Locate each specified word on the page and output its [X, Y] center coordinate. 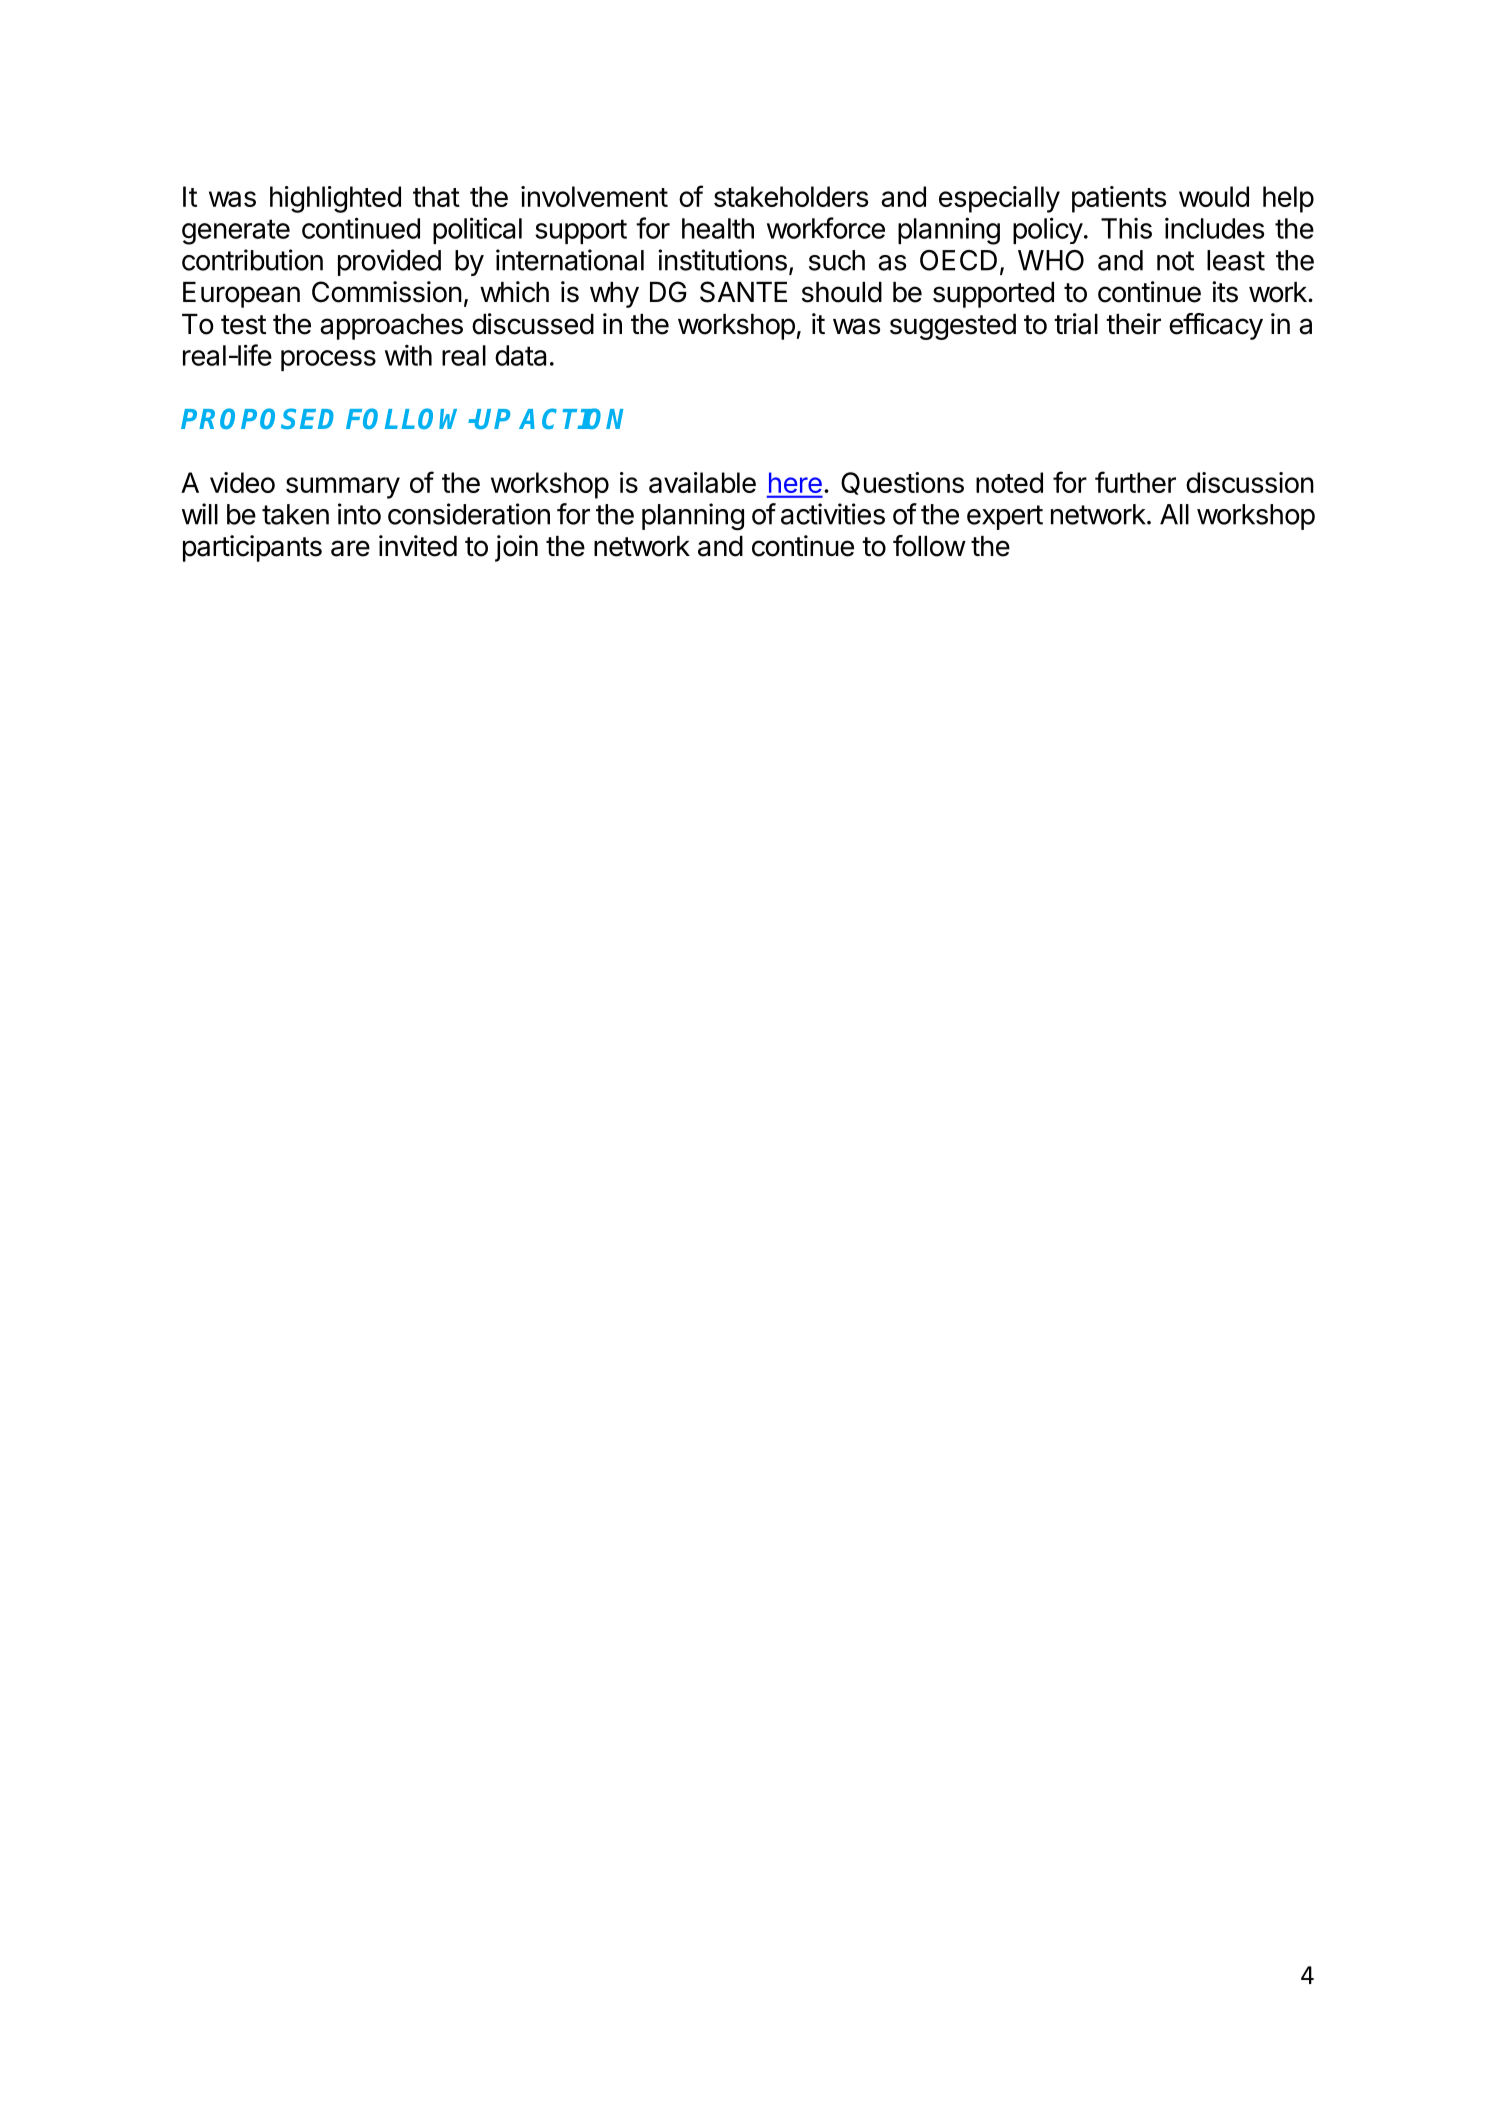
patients [1119, 199]
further [1135, 482]
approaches [391, 327]
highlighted [335, 199]
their [1133, 324]
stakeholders [791, 196]
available [702, 482]
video [242, 482]
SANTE [743, 292]
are [350, 548]
